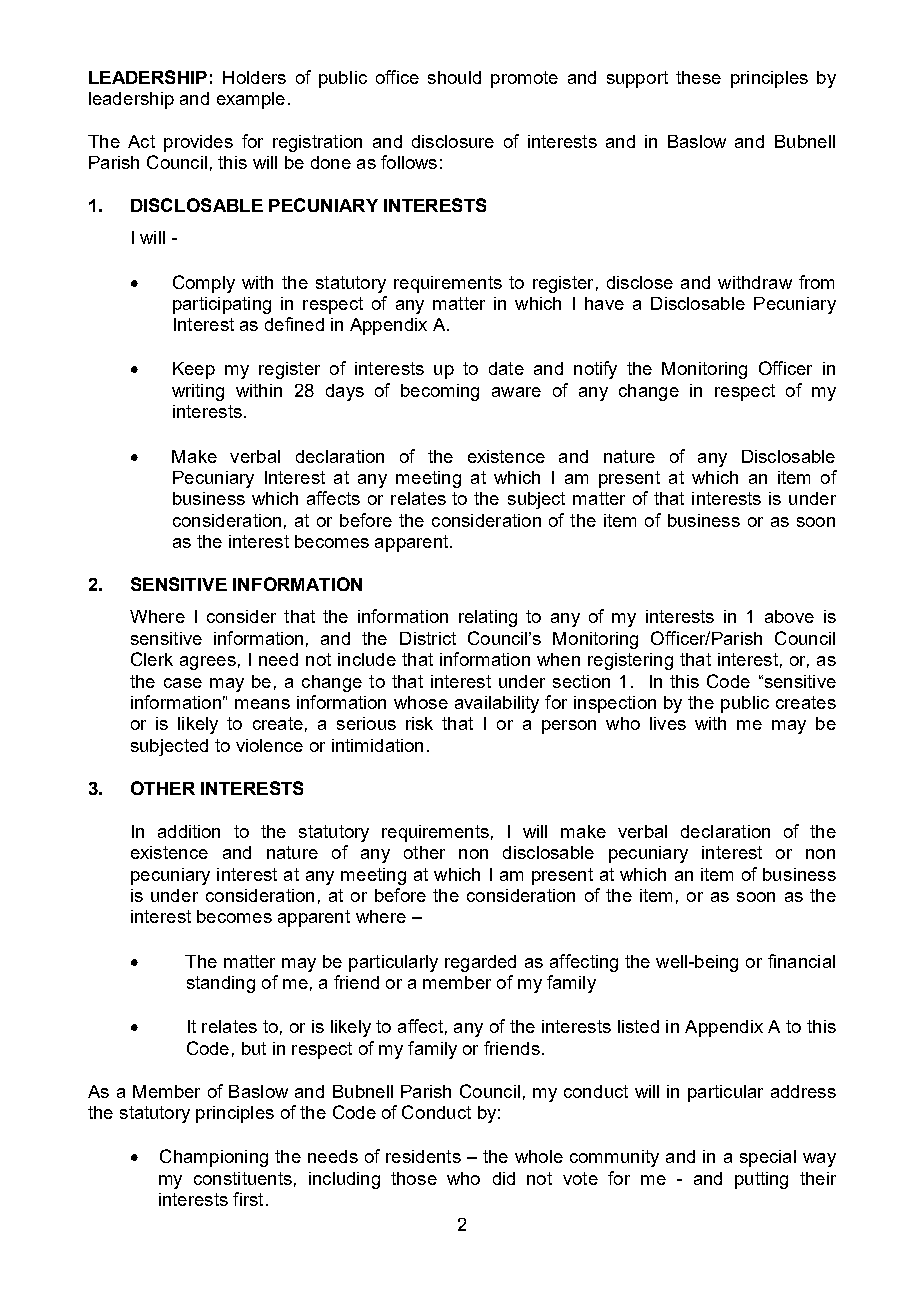 This image has height=1308, width=924. What do you see at coordinates (453, 141) in the image?
I see `disclosure` at bounding box center [453, 141].
